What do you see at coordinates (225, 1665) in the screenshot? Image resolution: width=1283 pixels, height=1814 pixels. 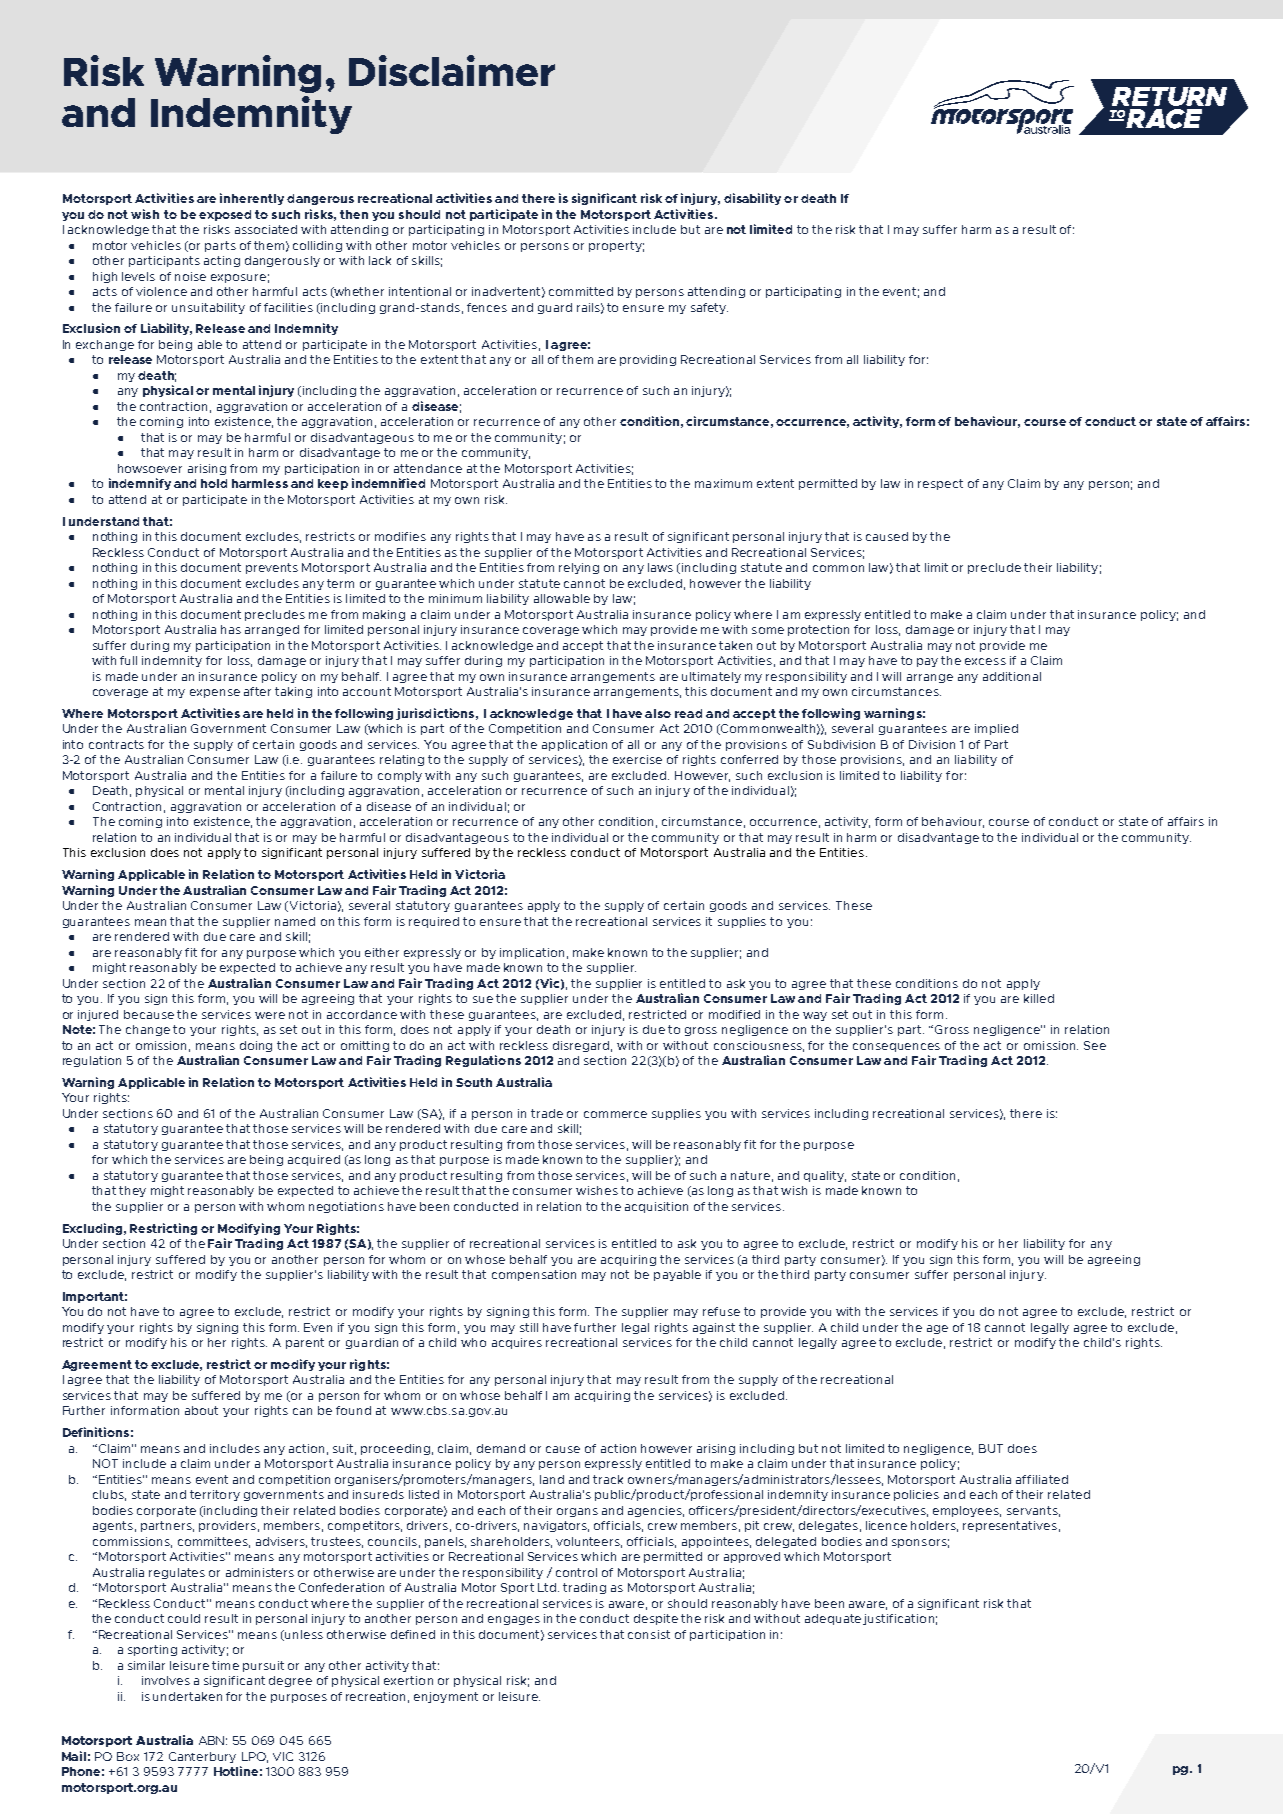 I see `time` at bounding box center [225, 1665].
